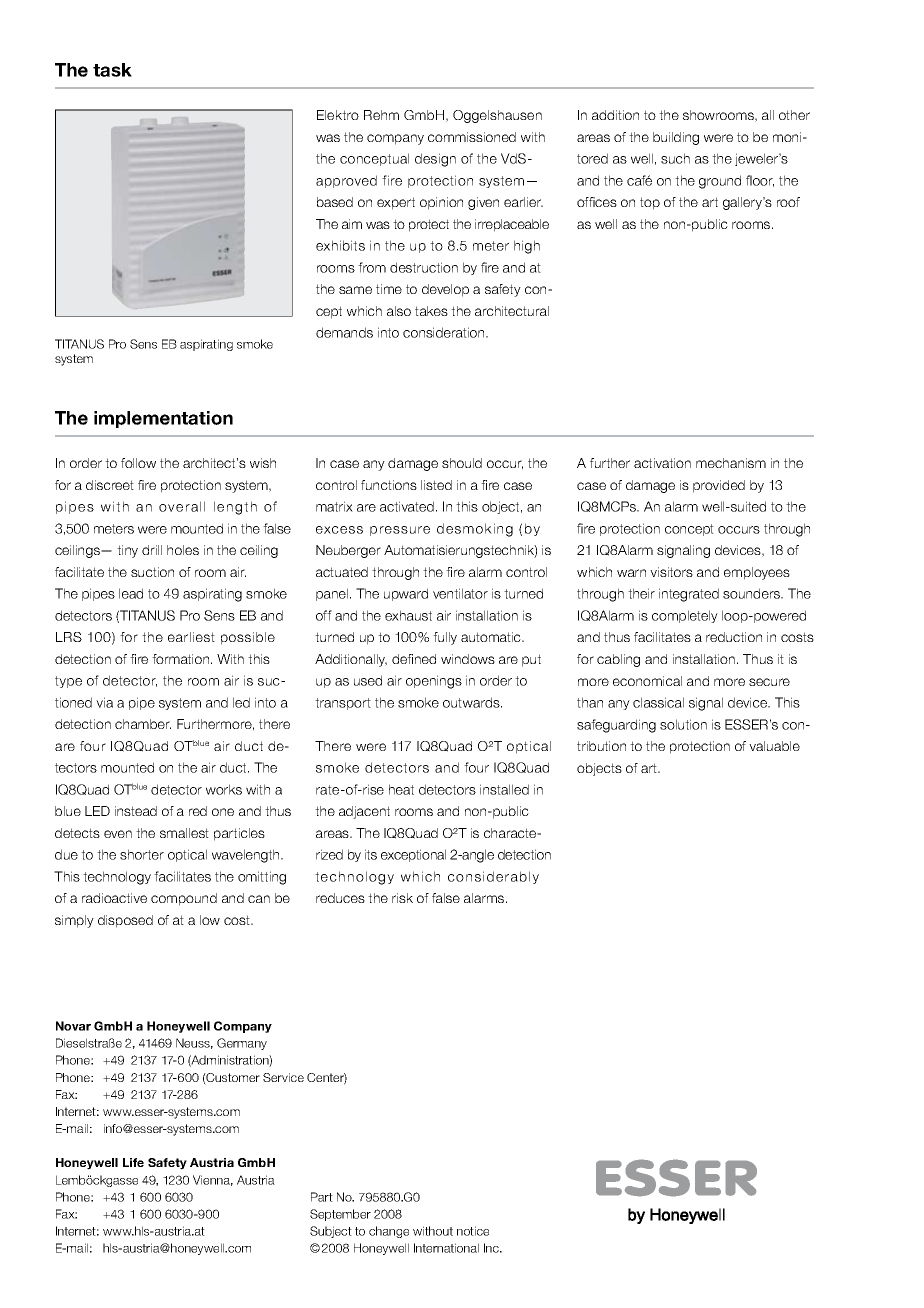 This document has width=924, height=1308. Describe the element at coordinates (133, 1162) in the document. I see `Life` at that location.
